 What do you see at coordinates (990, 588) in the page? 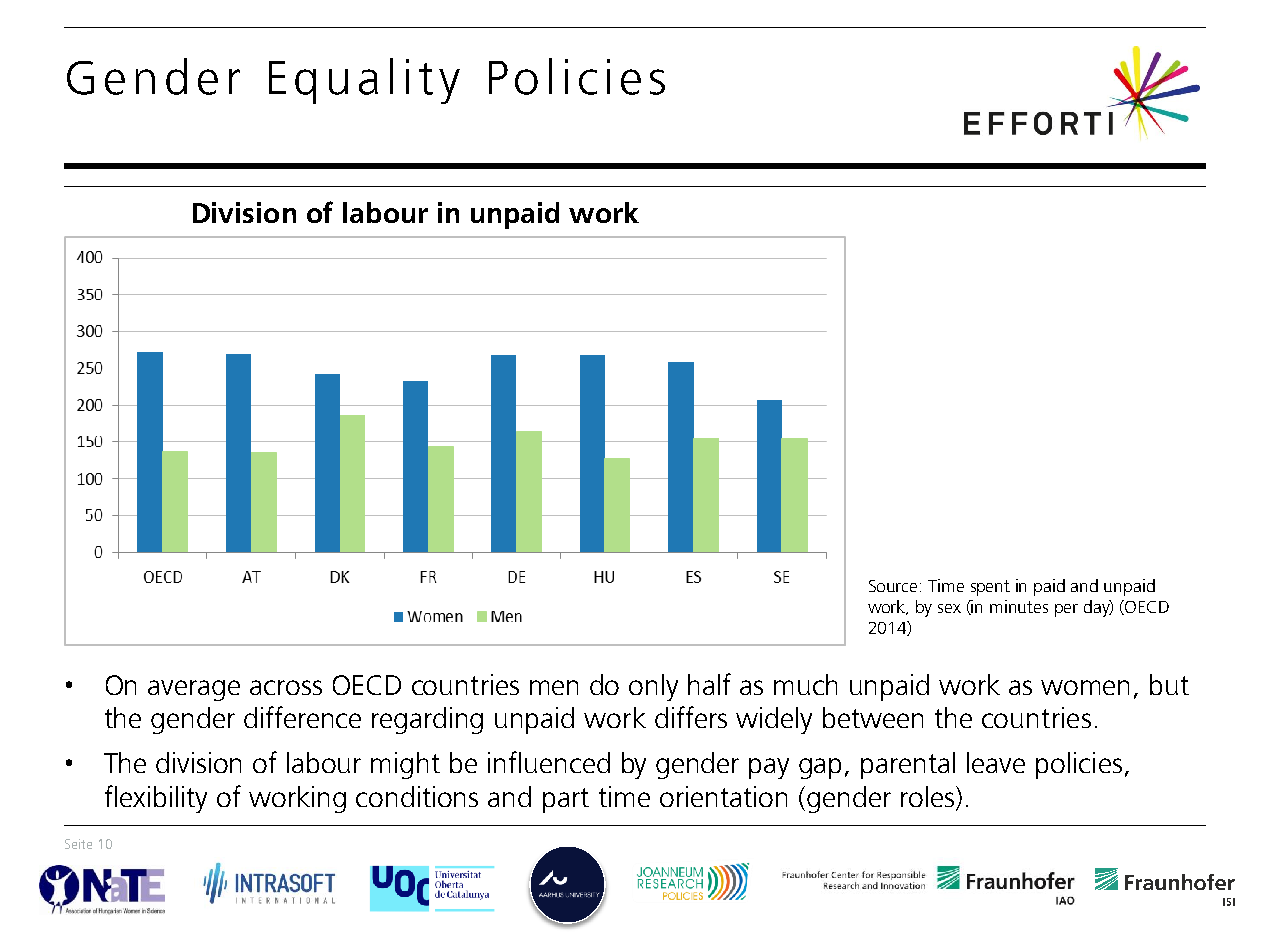
I see `spent` at bounding box center [990, 588].
